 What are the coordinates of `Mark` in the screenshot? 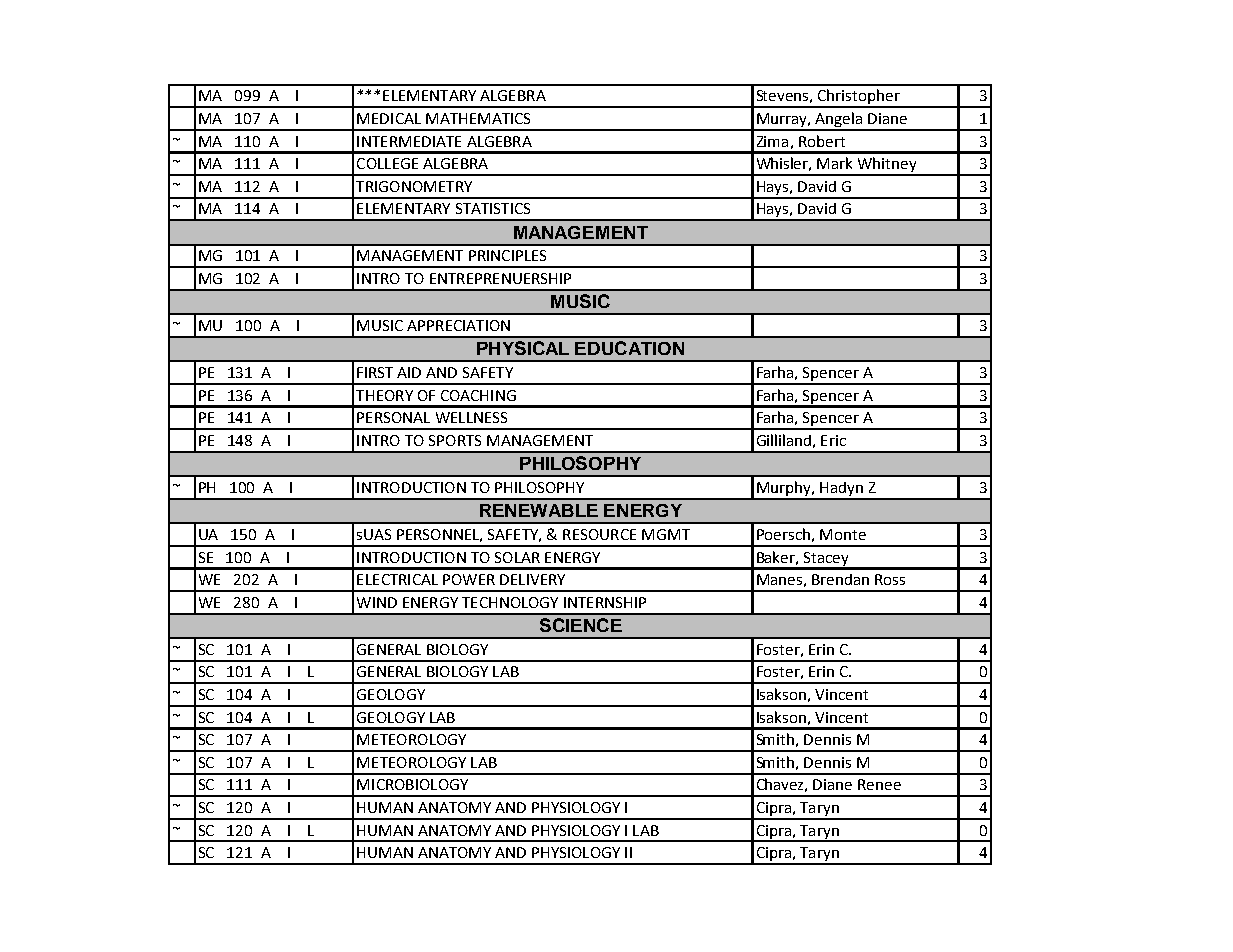 It's located at (834, 163).
